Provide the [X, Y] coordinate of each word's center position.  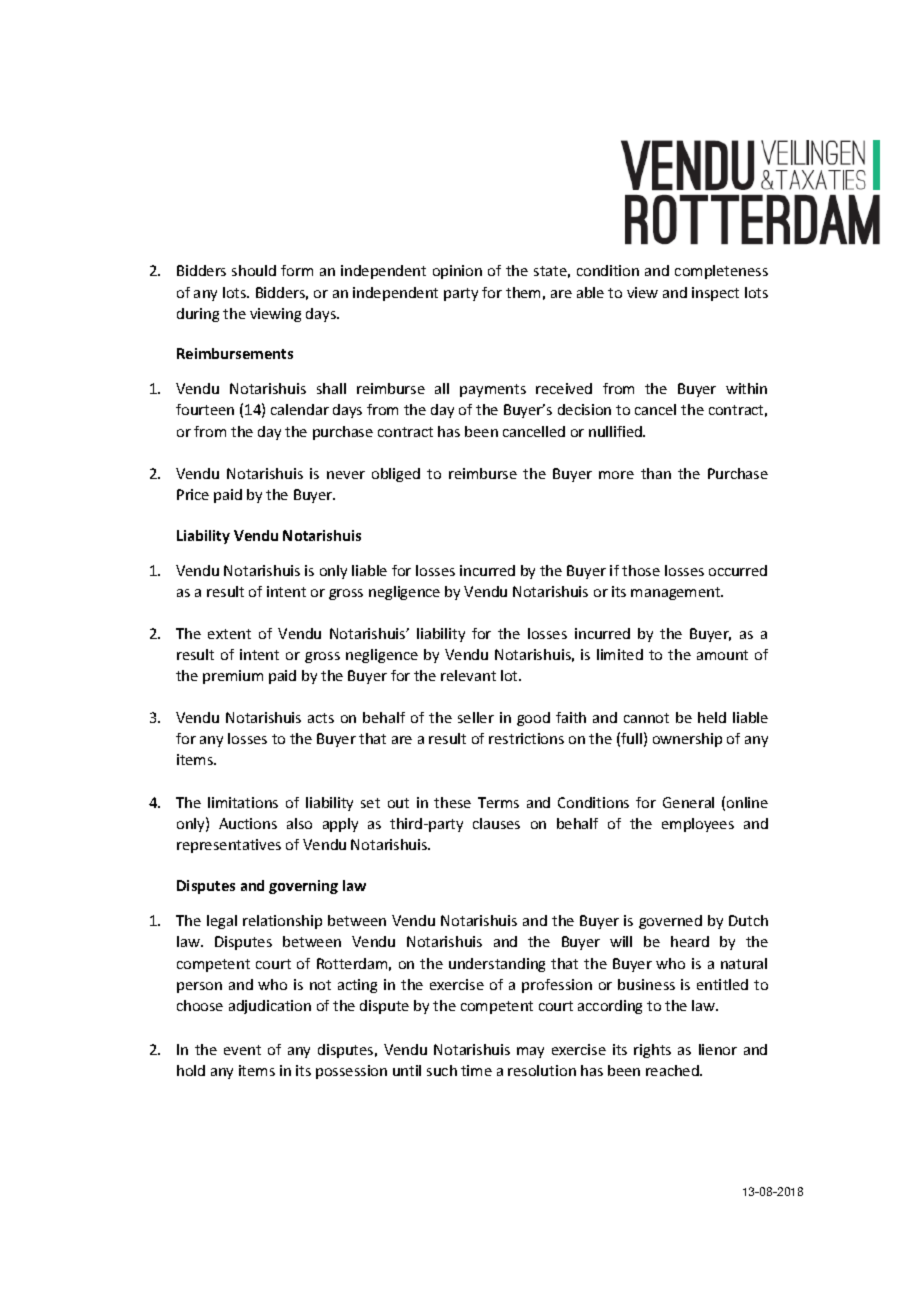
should [254, 270]
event [242, 1050]
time [476, 1070]
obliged [396, 475]
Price [193, 494]
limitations [243, 802]
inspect [715, 294]
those [641, 570]
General [688, 802]
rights [652, 1051]
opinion [457, 272]
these [452, 802]
